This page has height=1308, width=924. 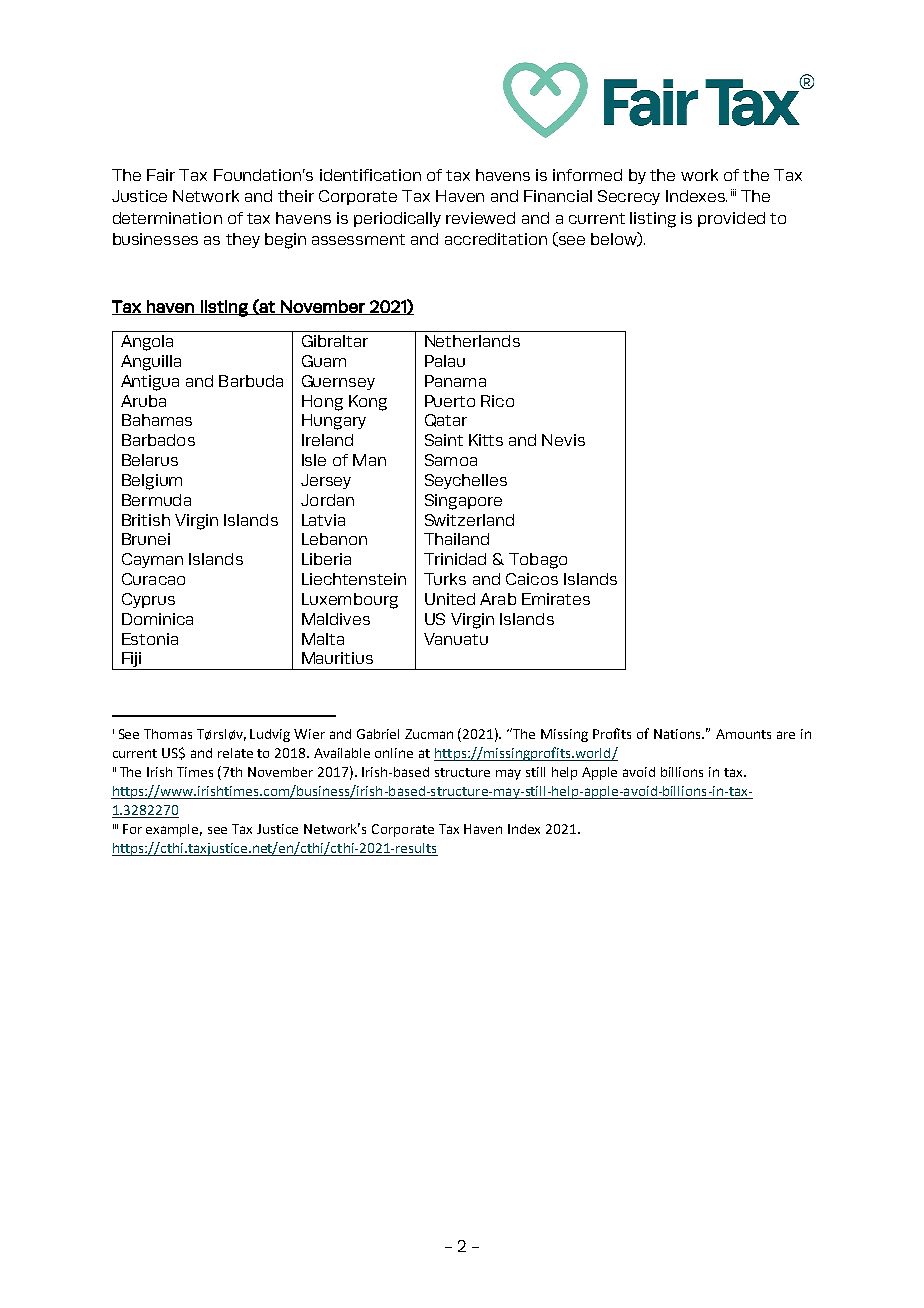 I want to click on Vanuatu, so click(x=456, y=639).
